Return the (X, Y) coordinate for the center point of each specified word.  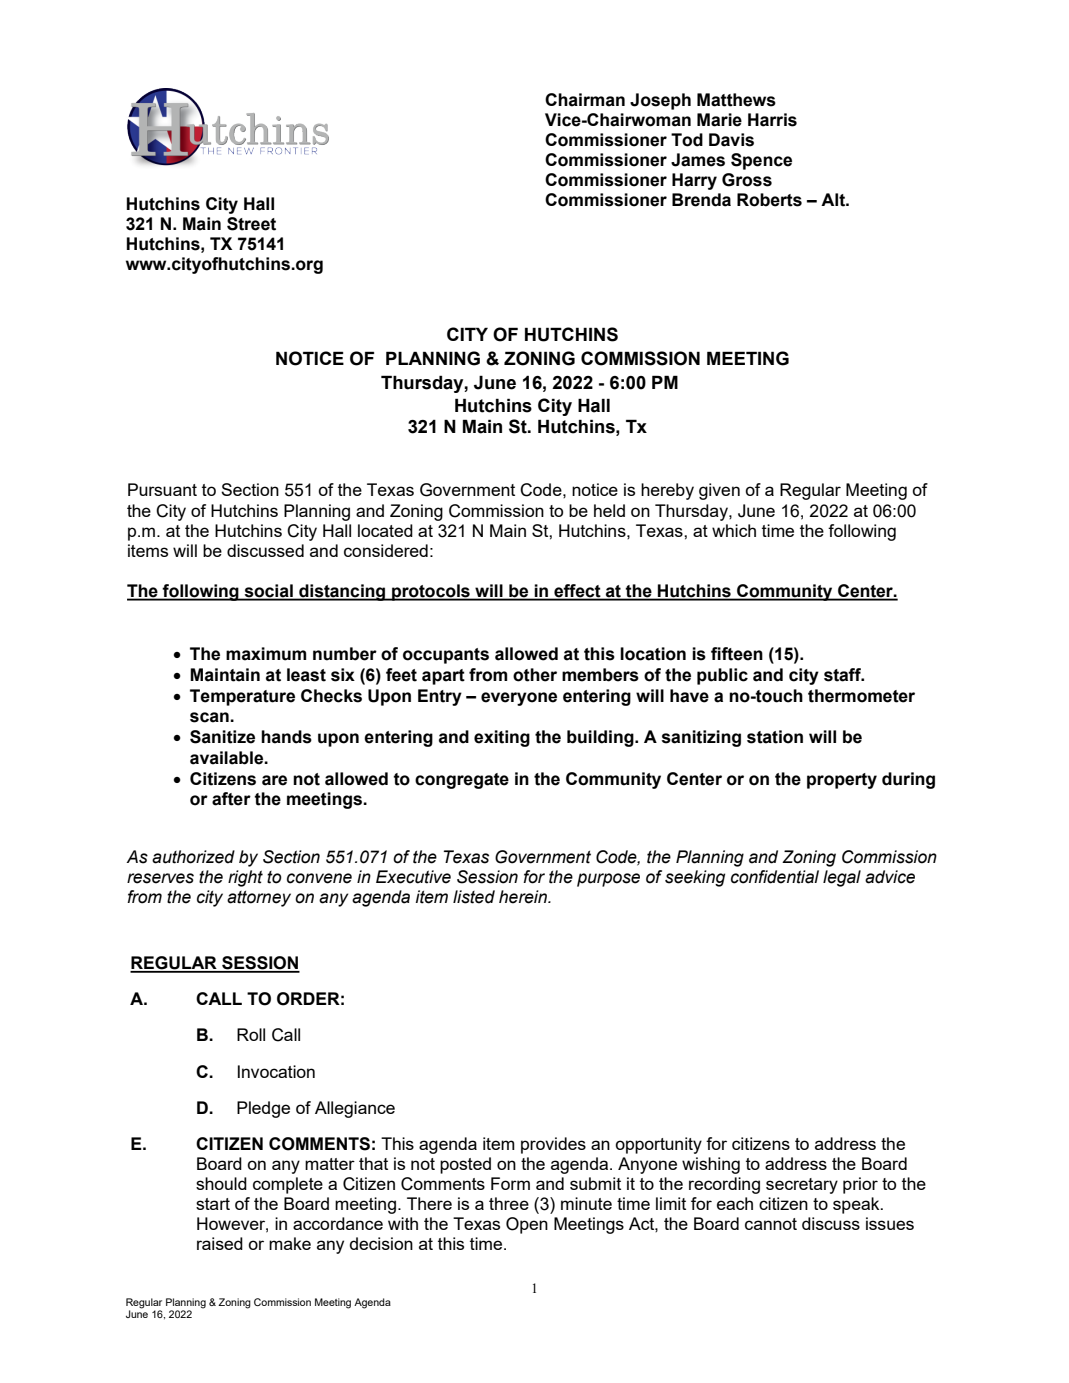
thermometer (861, 696)
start (213, 1204)
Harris (772, 120)
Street (251, 224)
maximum (266, 654)
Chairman (585, 100)
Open (527, 1225)
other (535, 675)
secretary (802, 1186)
